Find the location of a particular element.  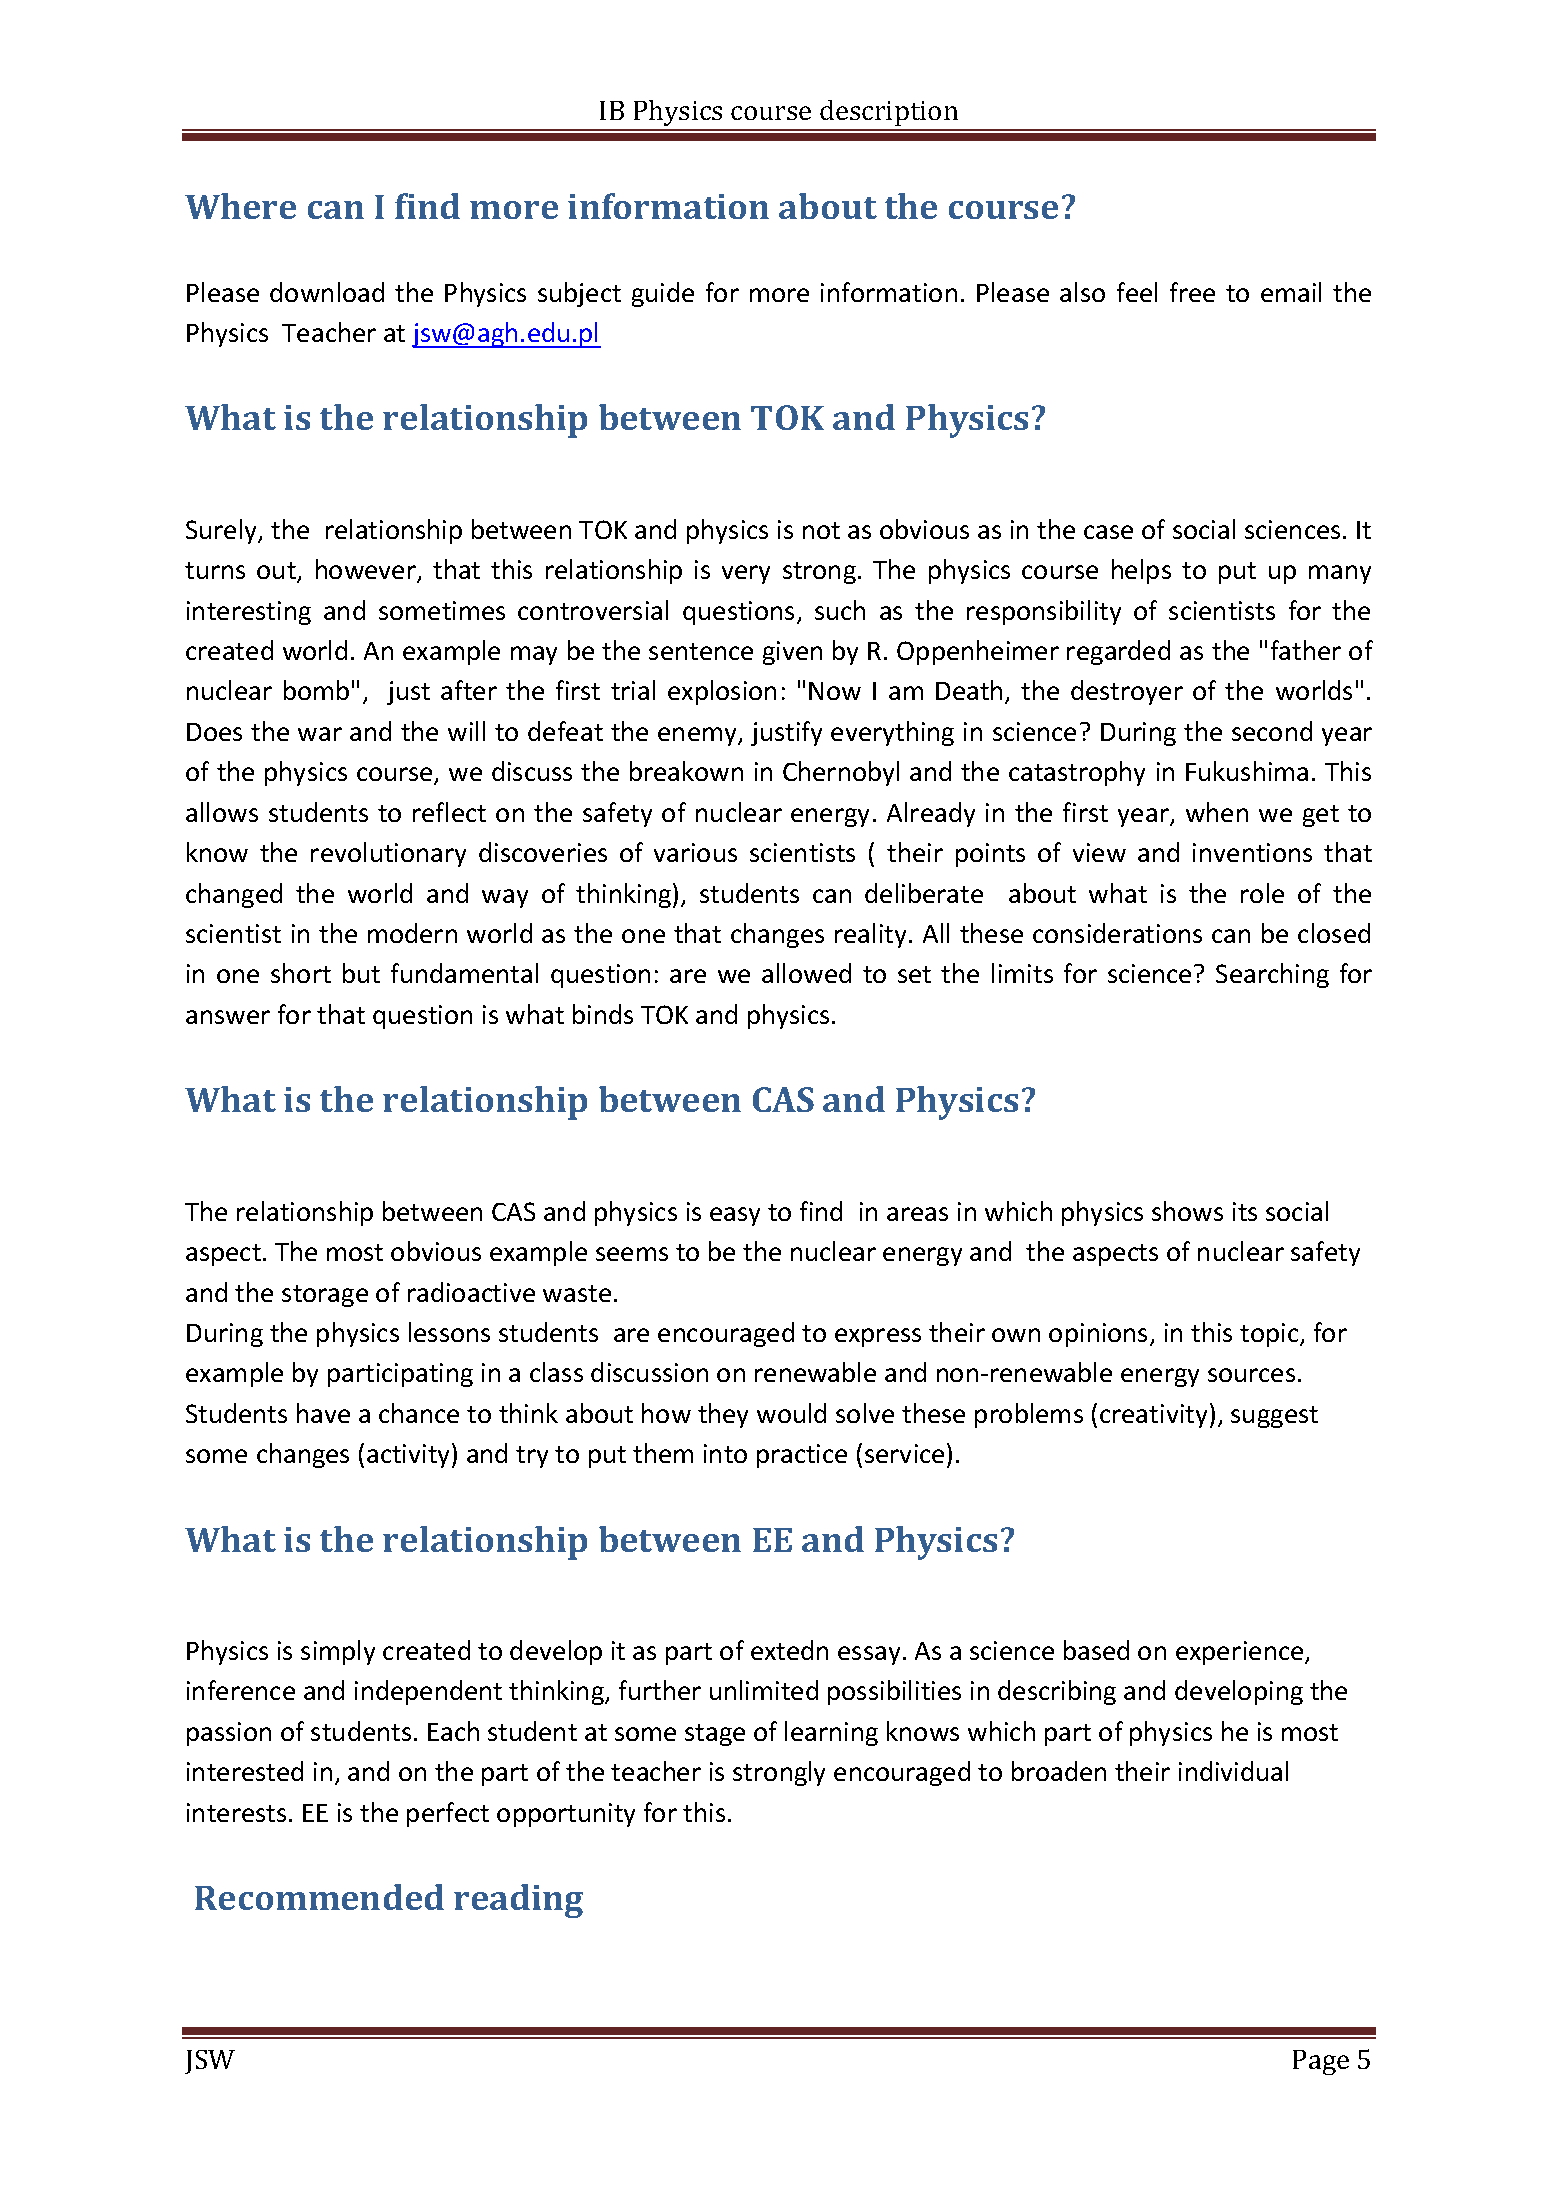

various is located at coordinates (695, 852).
